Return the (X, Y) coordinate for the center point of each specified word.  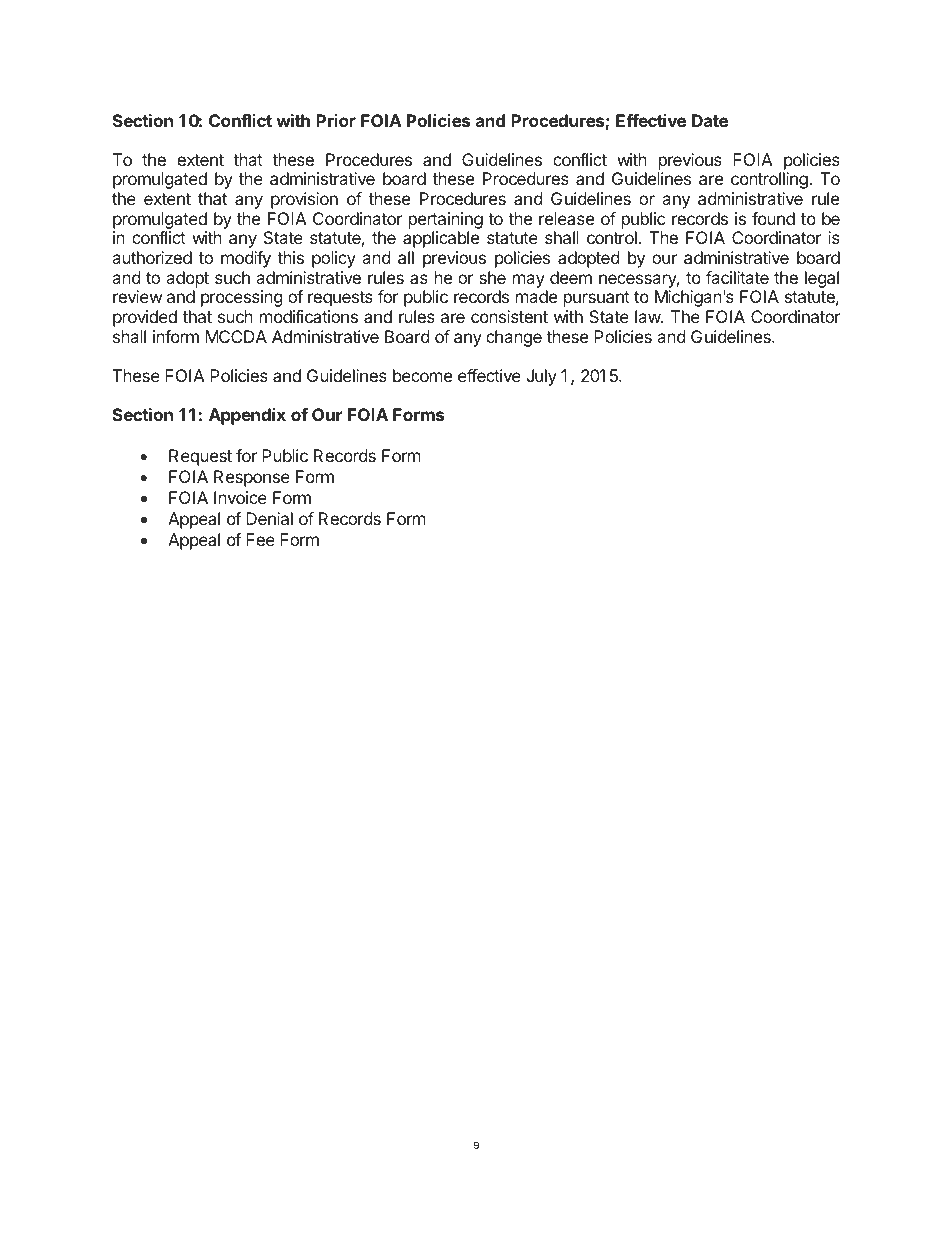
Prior (336, 120)
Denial (269, 518)
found (773, 218)
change (514, 338)
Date (710, 120)
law (648, 316)
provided (145, 318)
